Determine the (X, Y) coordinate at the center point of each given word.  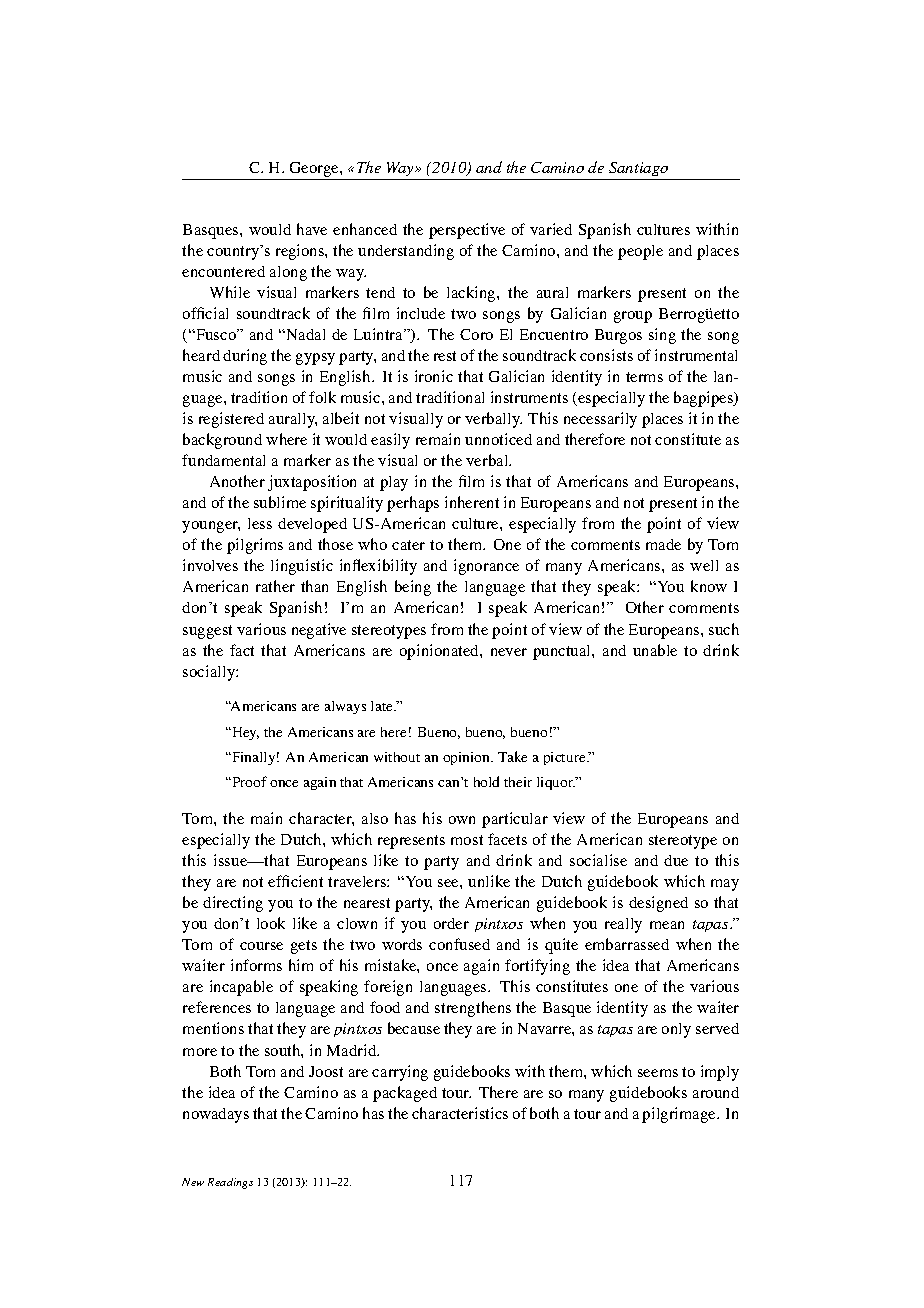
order (451, 923)
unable (655, 650)
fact (242, 650)
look (271, 923)
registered (231, 420)
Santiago (638, 169)
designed (658, 904)
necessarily (600, 420)
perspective (467, 231)
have (312, 229)
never (509, 652)
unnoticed (498, 439)
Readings (230, 1183)
